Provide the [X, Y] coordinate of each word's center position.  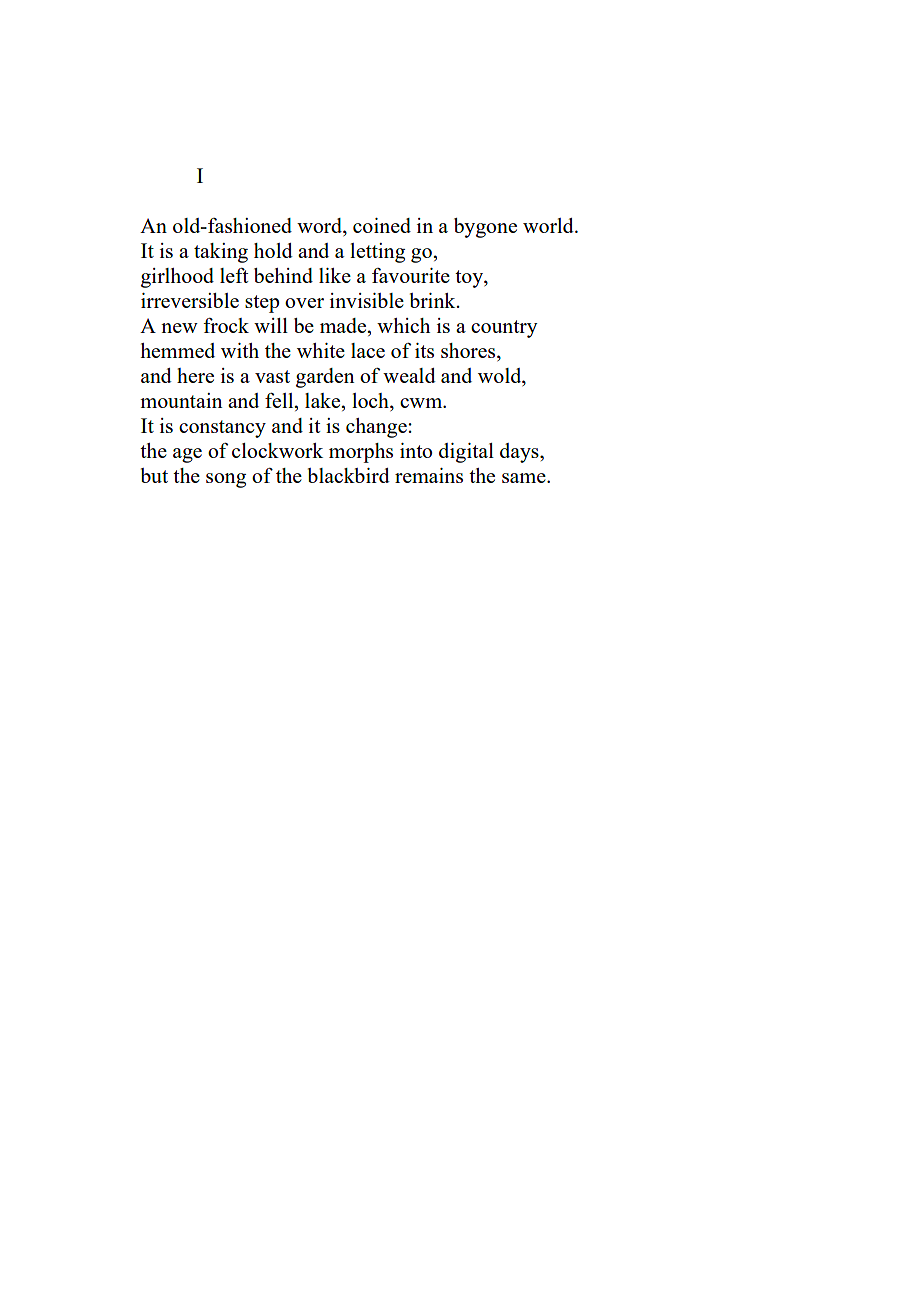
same [525, 478]
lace [368, 350]
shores [469, 352]
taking [221, 253]
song [226, 480]
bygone [485, 228]
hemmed [177, 350]
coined [382, 225]
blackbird [349, 475]
